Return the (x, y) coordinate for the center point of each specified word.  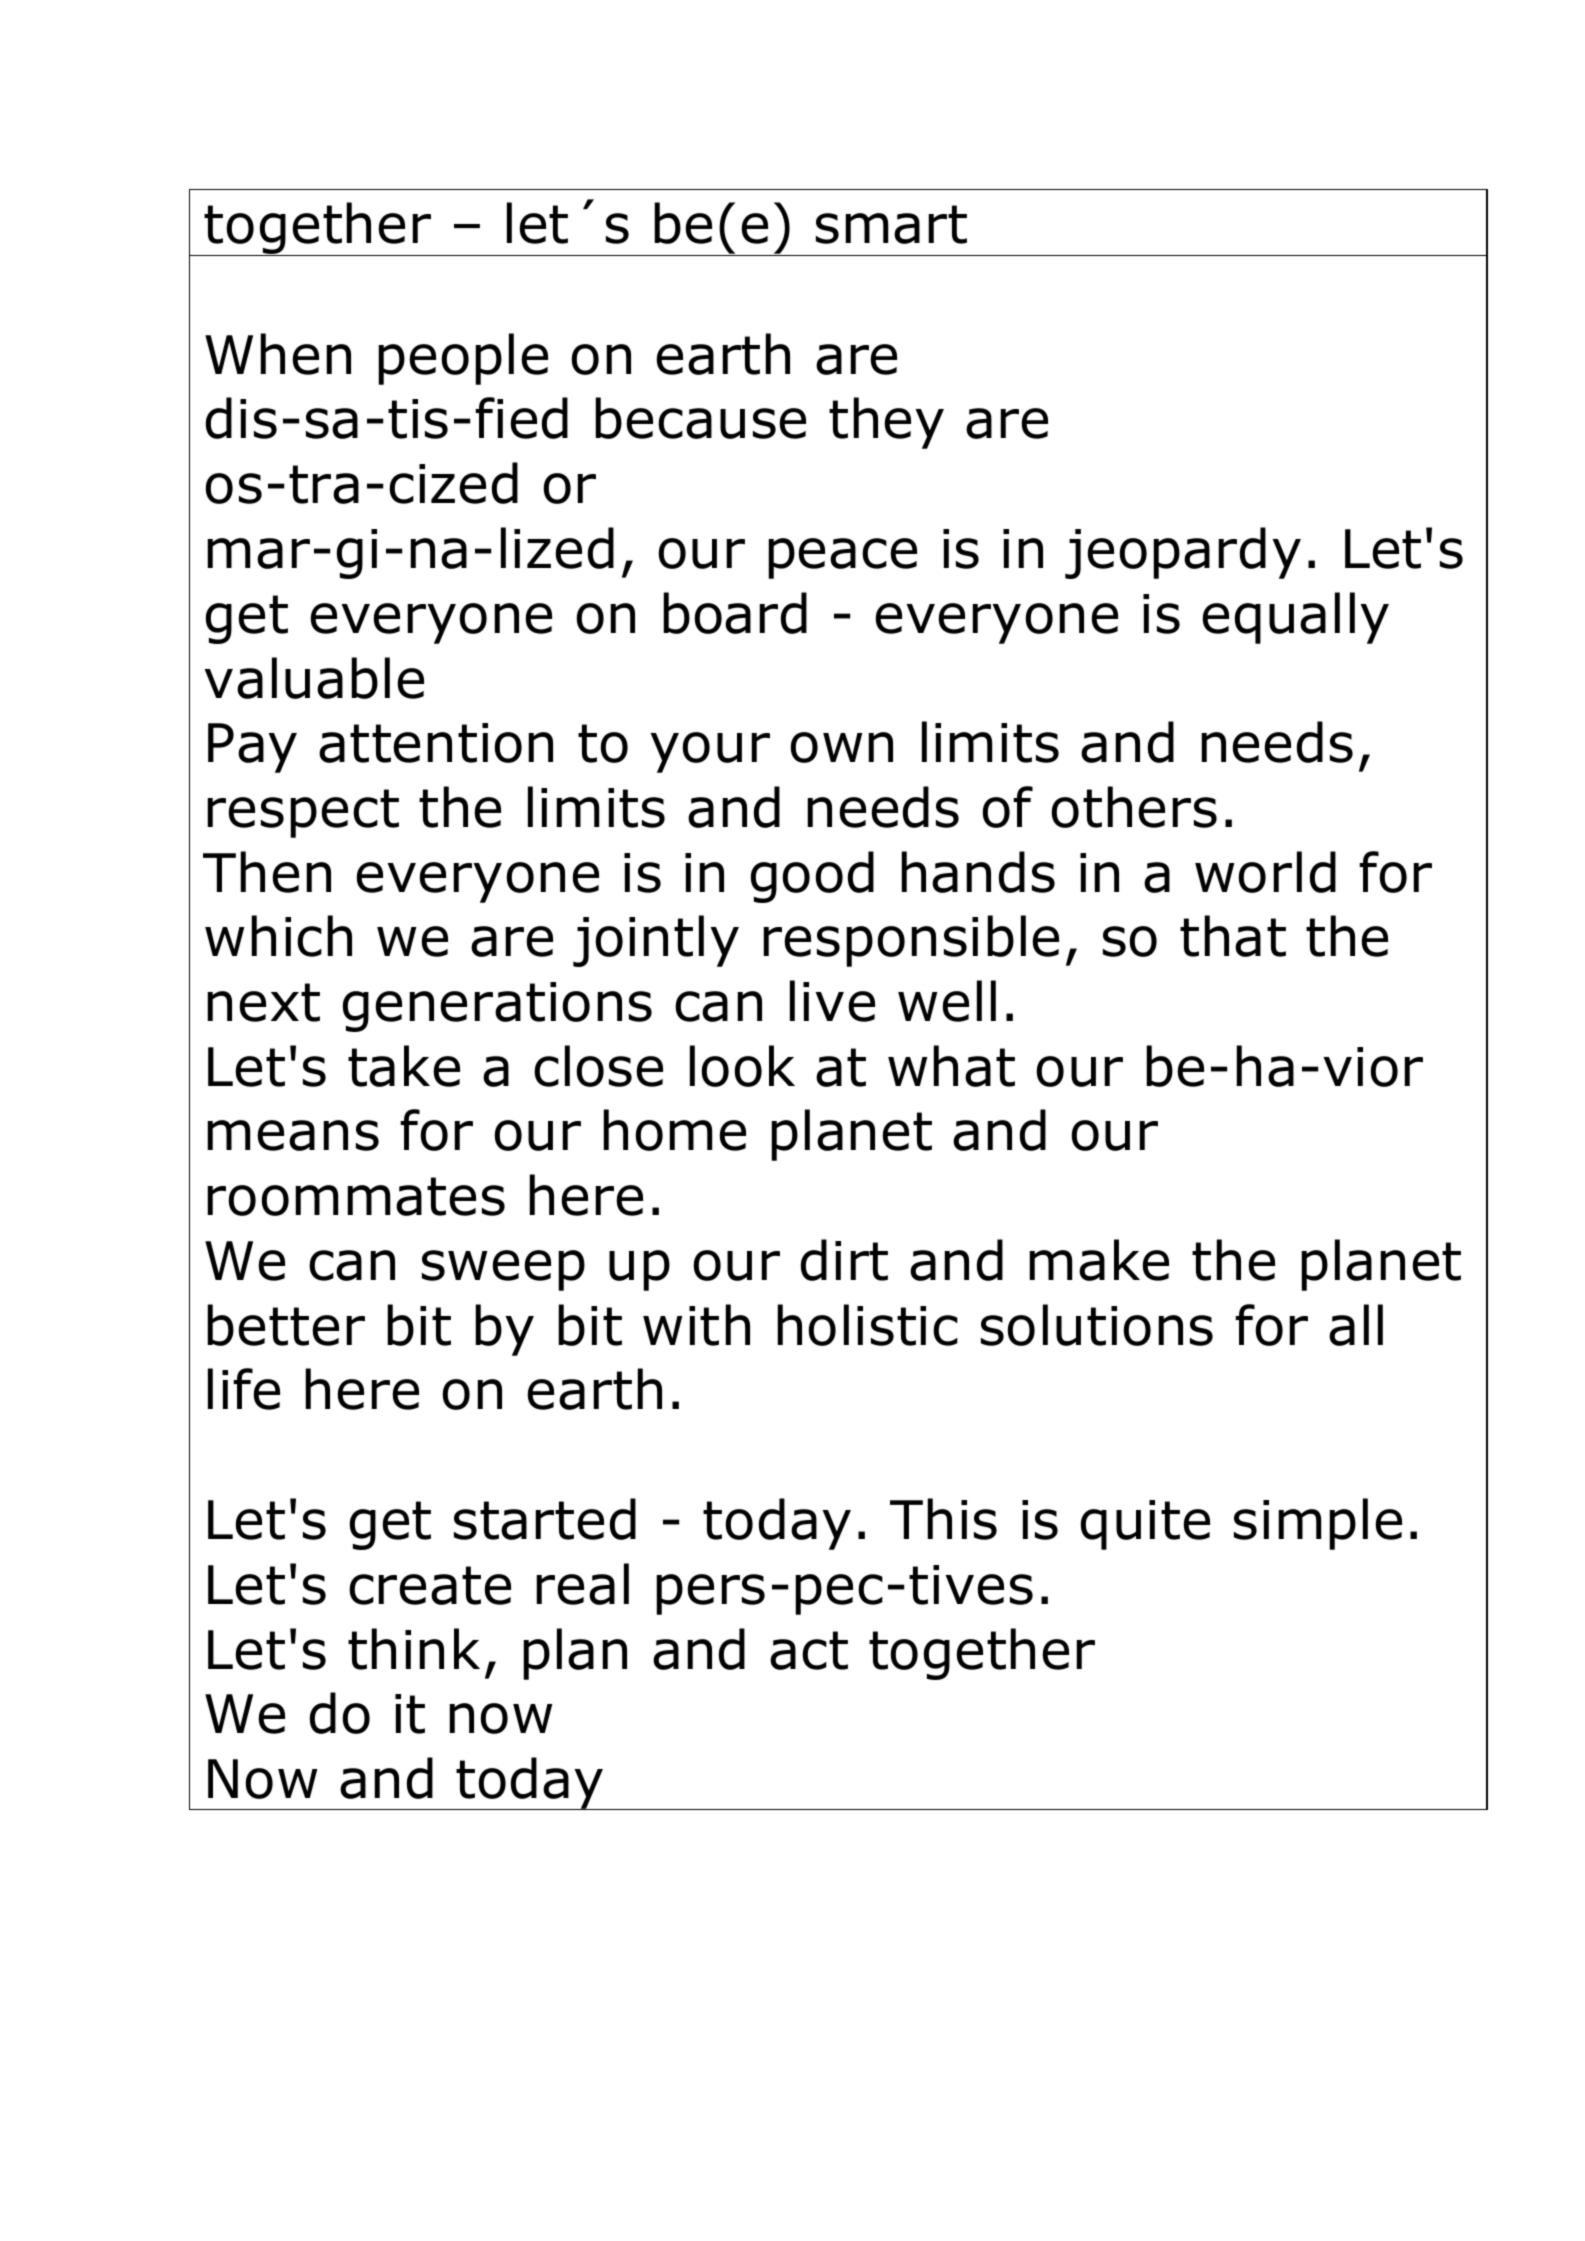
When (278, 354)
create (430, 1585)
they (886, 423)
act (809, 1650)
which (278, 936)
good (812, 877)
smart (891, 224)
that (1233, 936)
